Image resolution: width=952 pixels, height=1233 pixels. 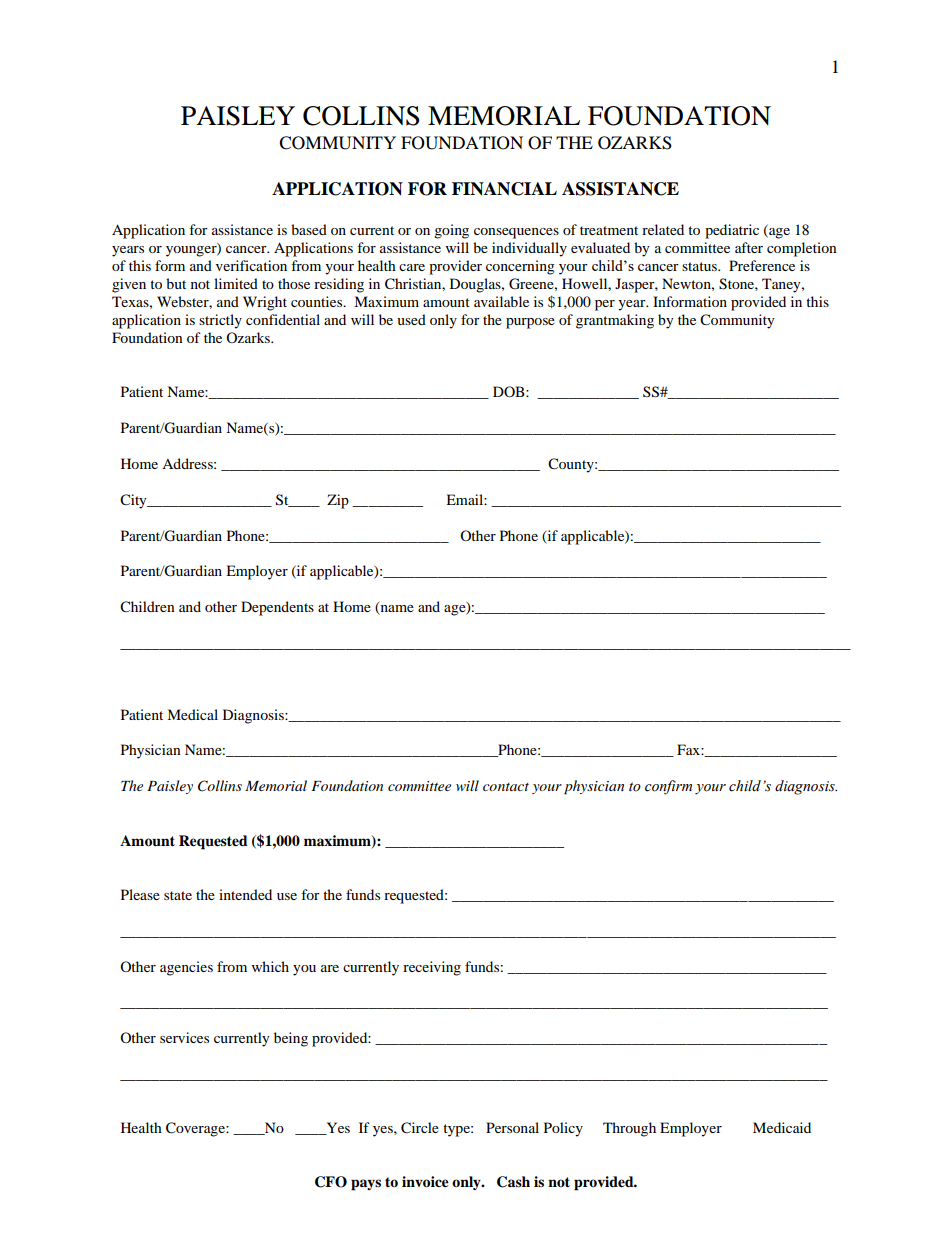 I want to click on pediatric, so click(x=732, y=231).
